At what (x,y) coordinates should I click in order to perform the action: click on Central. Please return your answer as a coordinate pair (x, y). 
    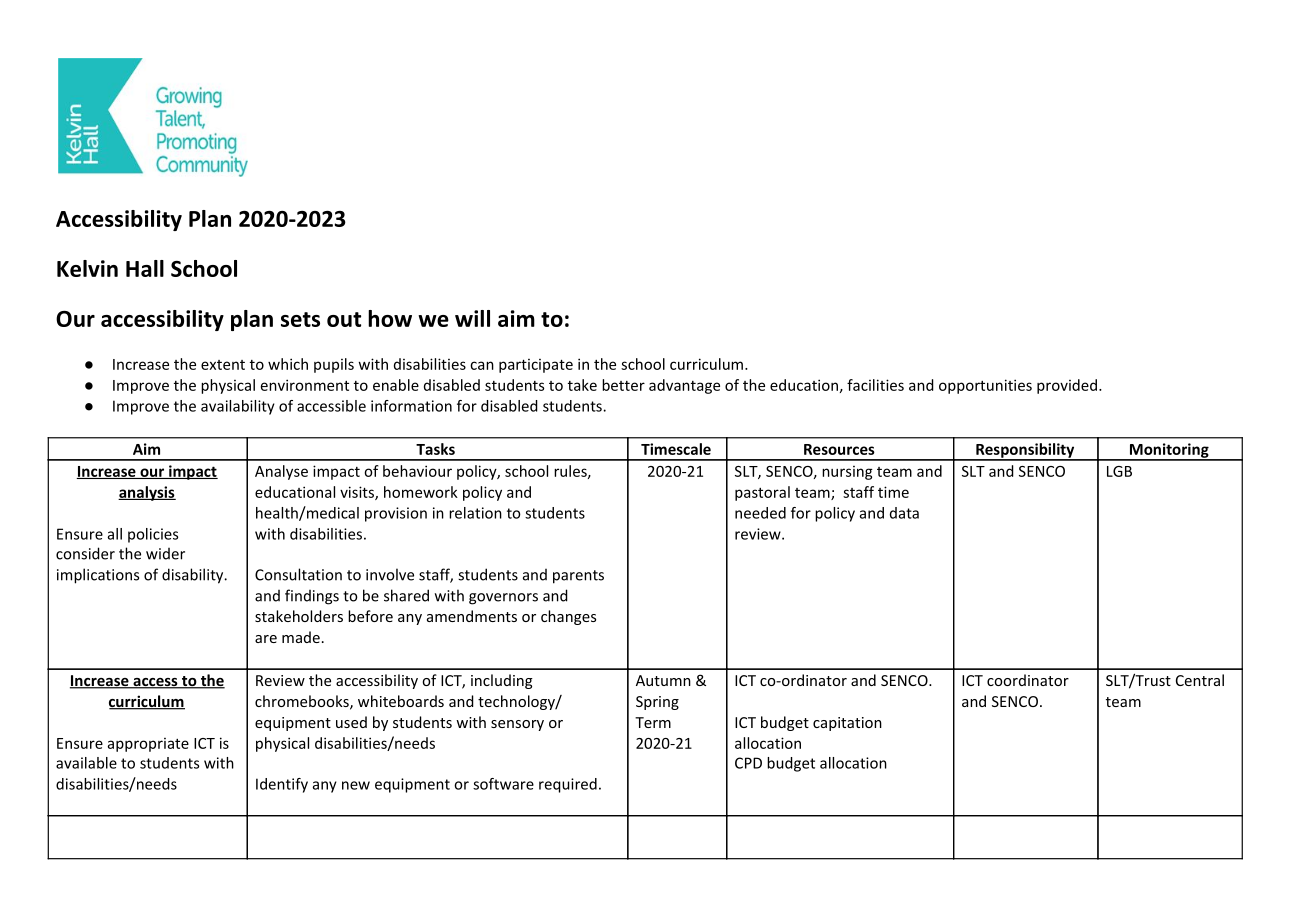
    Looking at the image, I should click on (1200, 680).
